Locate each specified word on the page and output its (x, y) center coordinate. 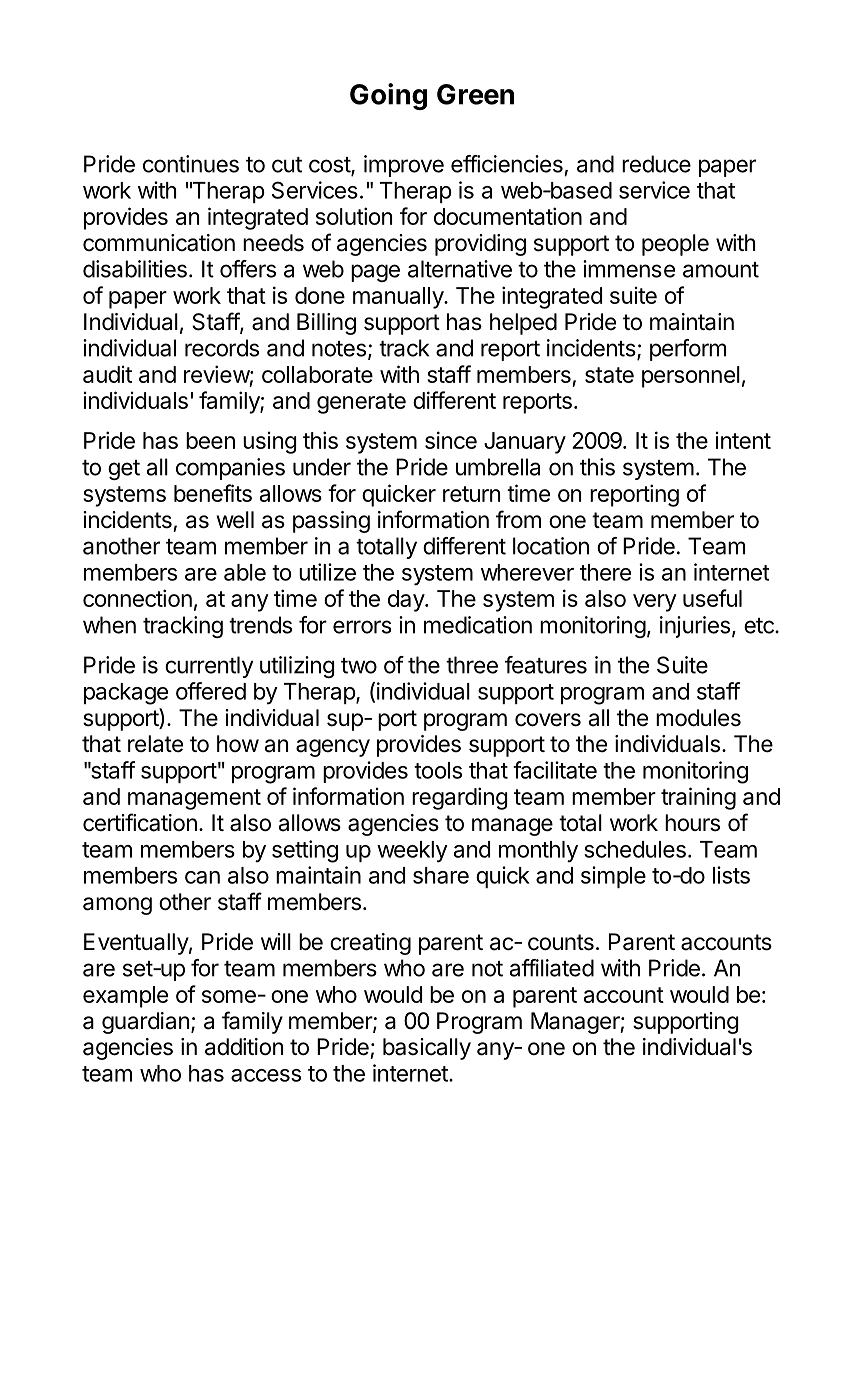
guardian (145, 1023)
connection (137, 598)
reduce (656, 164)
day (407, 601)
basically (427, 1049)
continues (191, 164)
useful (712, 598)
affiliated (552, 968)
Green (475, 94)
